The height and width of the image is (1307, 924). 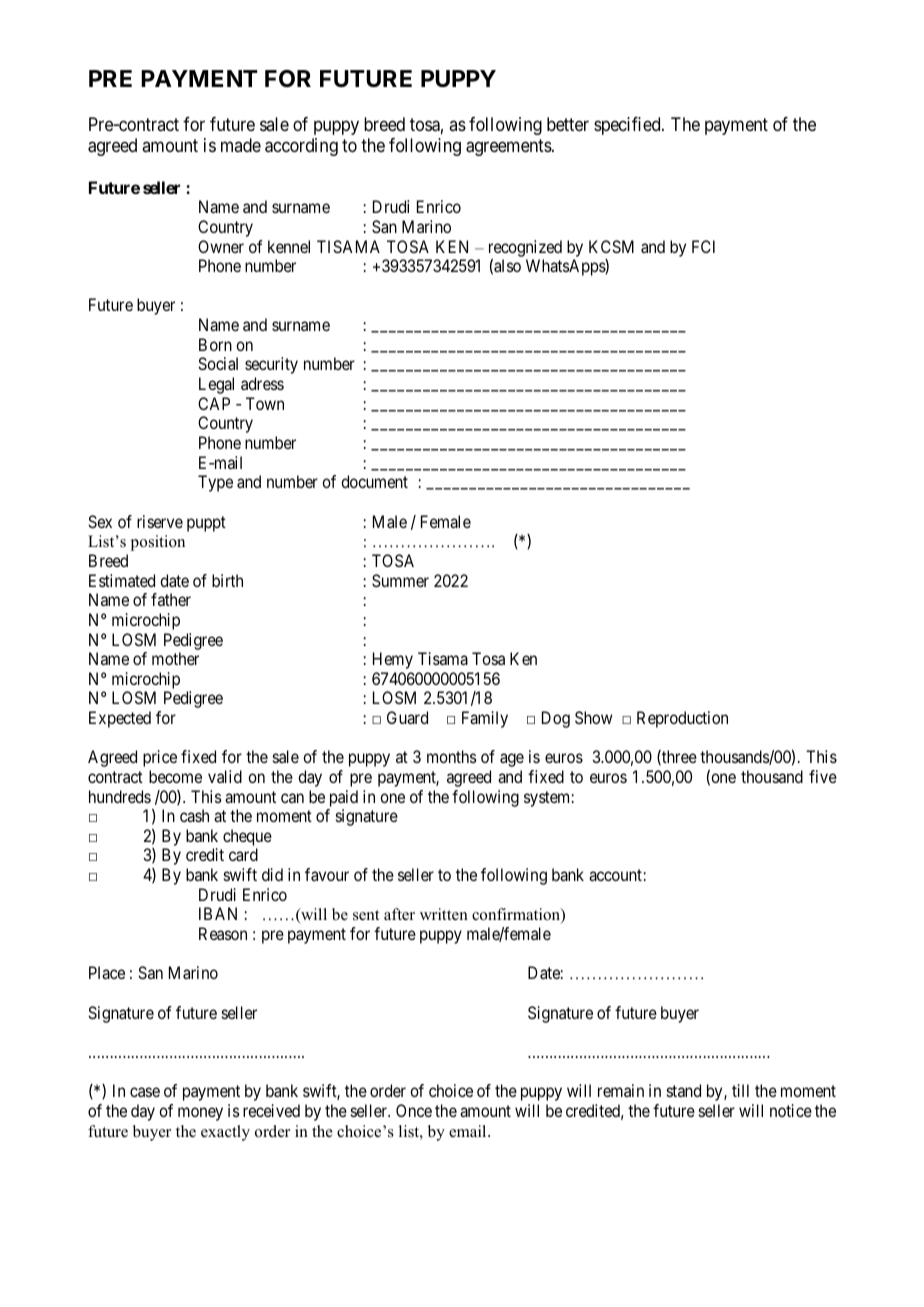 I want to click on specified, so click(x=628, y=126).
